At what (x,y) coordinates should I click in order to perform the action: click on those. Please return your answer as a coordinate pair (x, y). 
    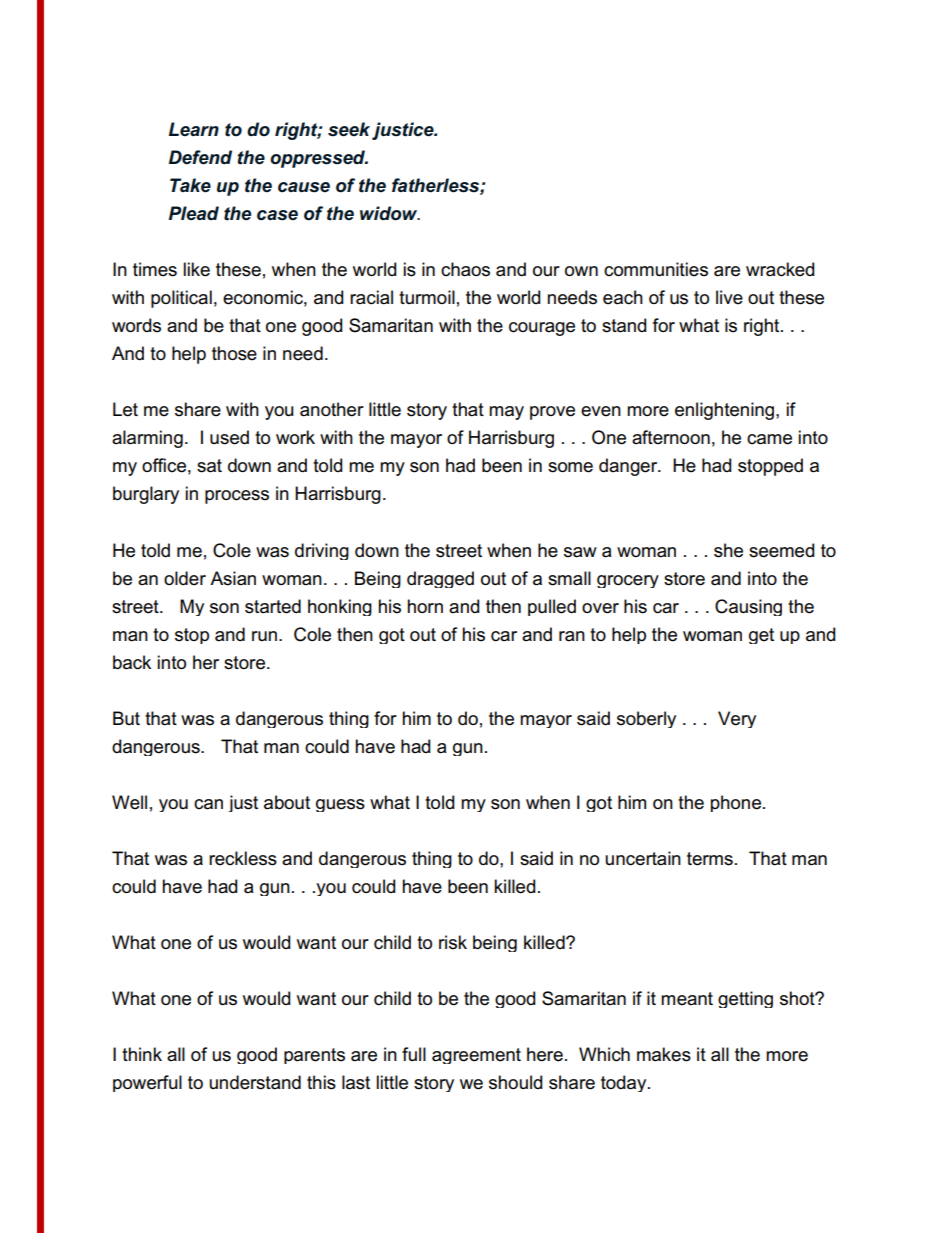
    Looking at the image, I should click on (234, 353).
